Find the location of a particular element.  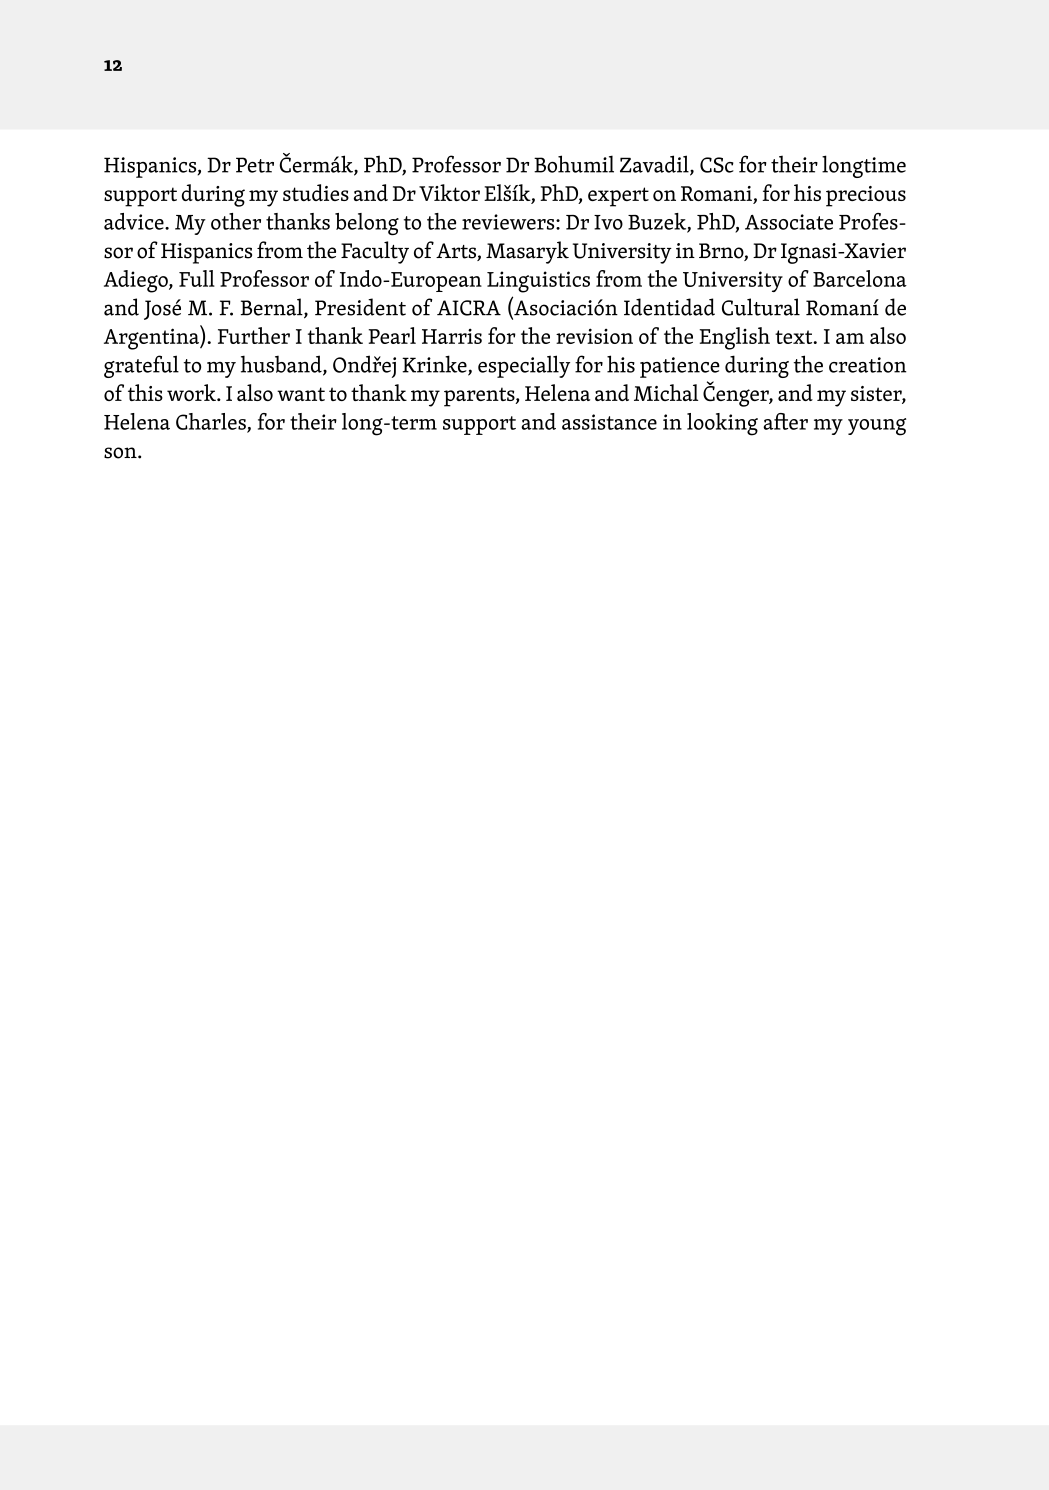

Petr is located at coordinates (255, 165).
